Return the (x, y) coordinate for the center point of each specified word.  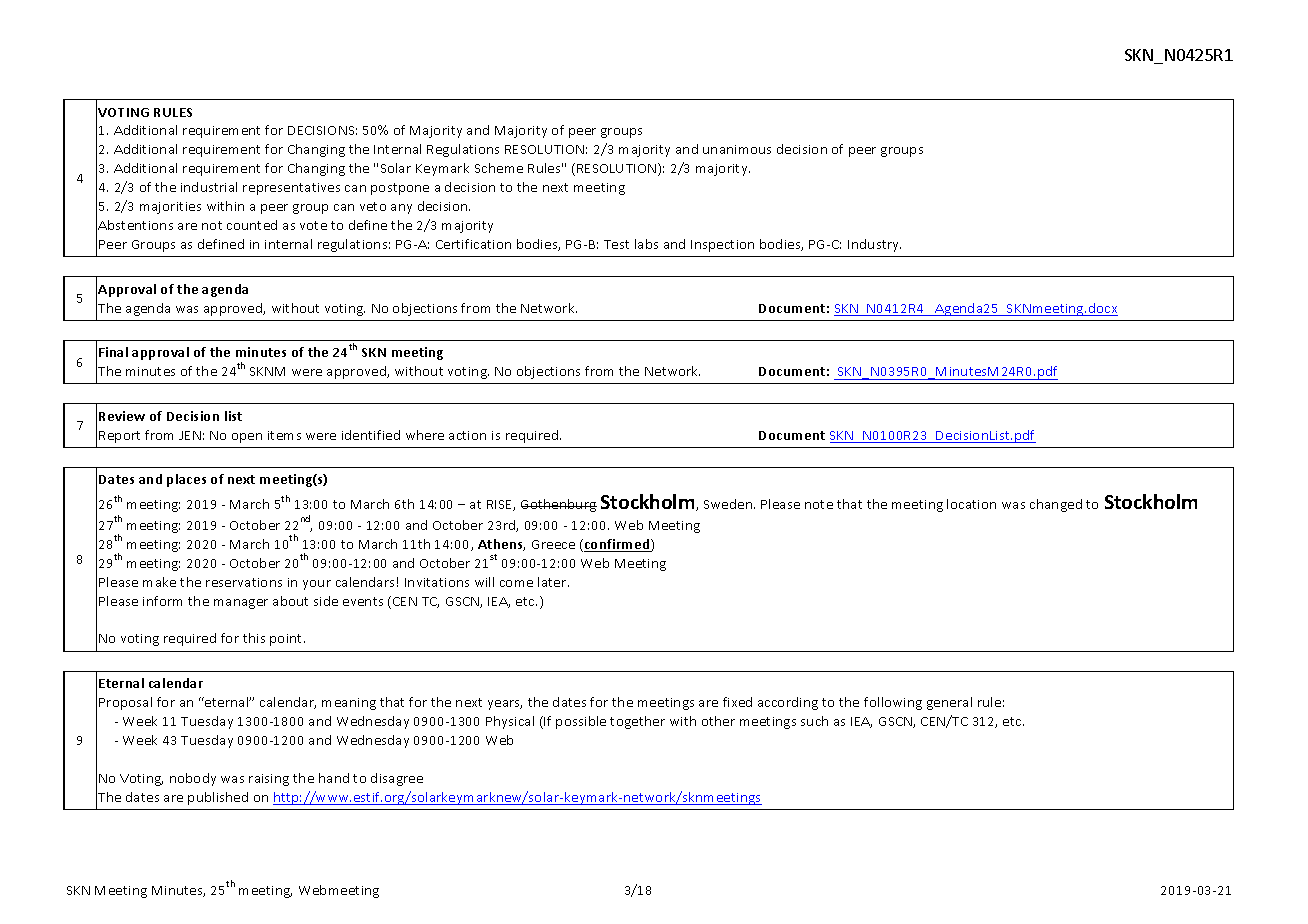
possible (581, 722)
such (814, 721)
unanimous (737, 149)
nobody (193, 779)
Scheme (499, 168)
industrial (209, 187)
